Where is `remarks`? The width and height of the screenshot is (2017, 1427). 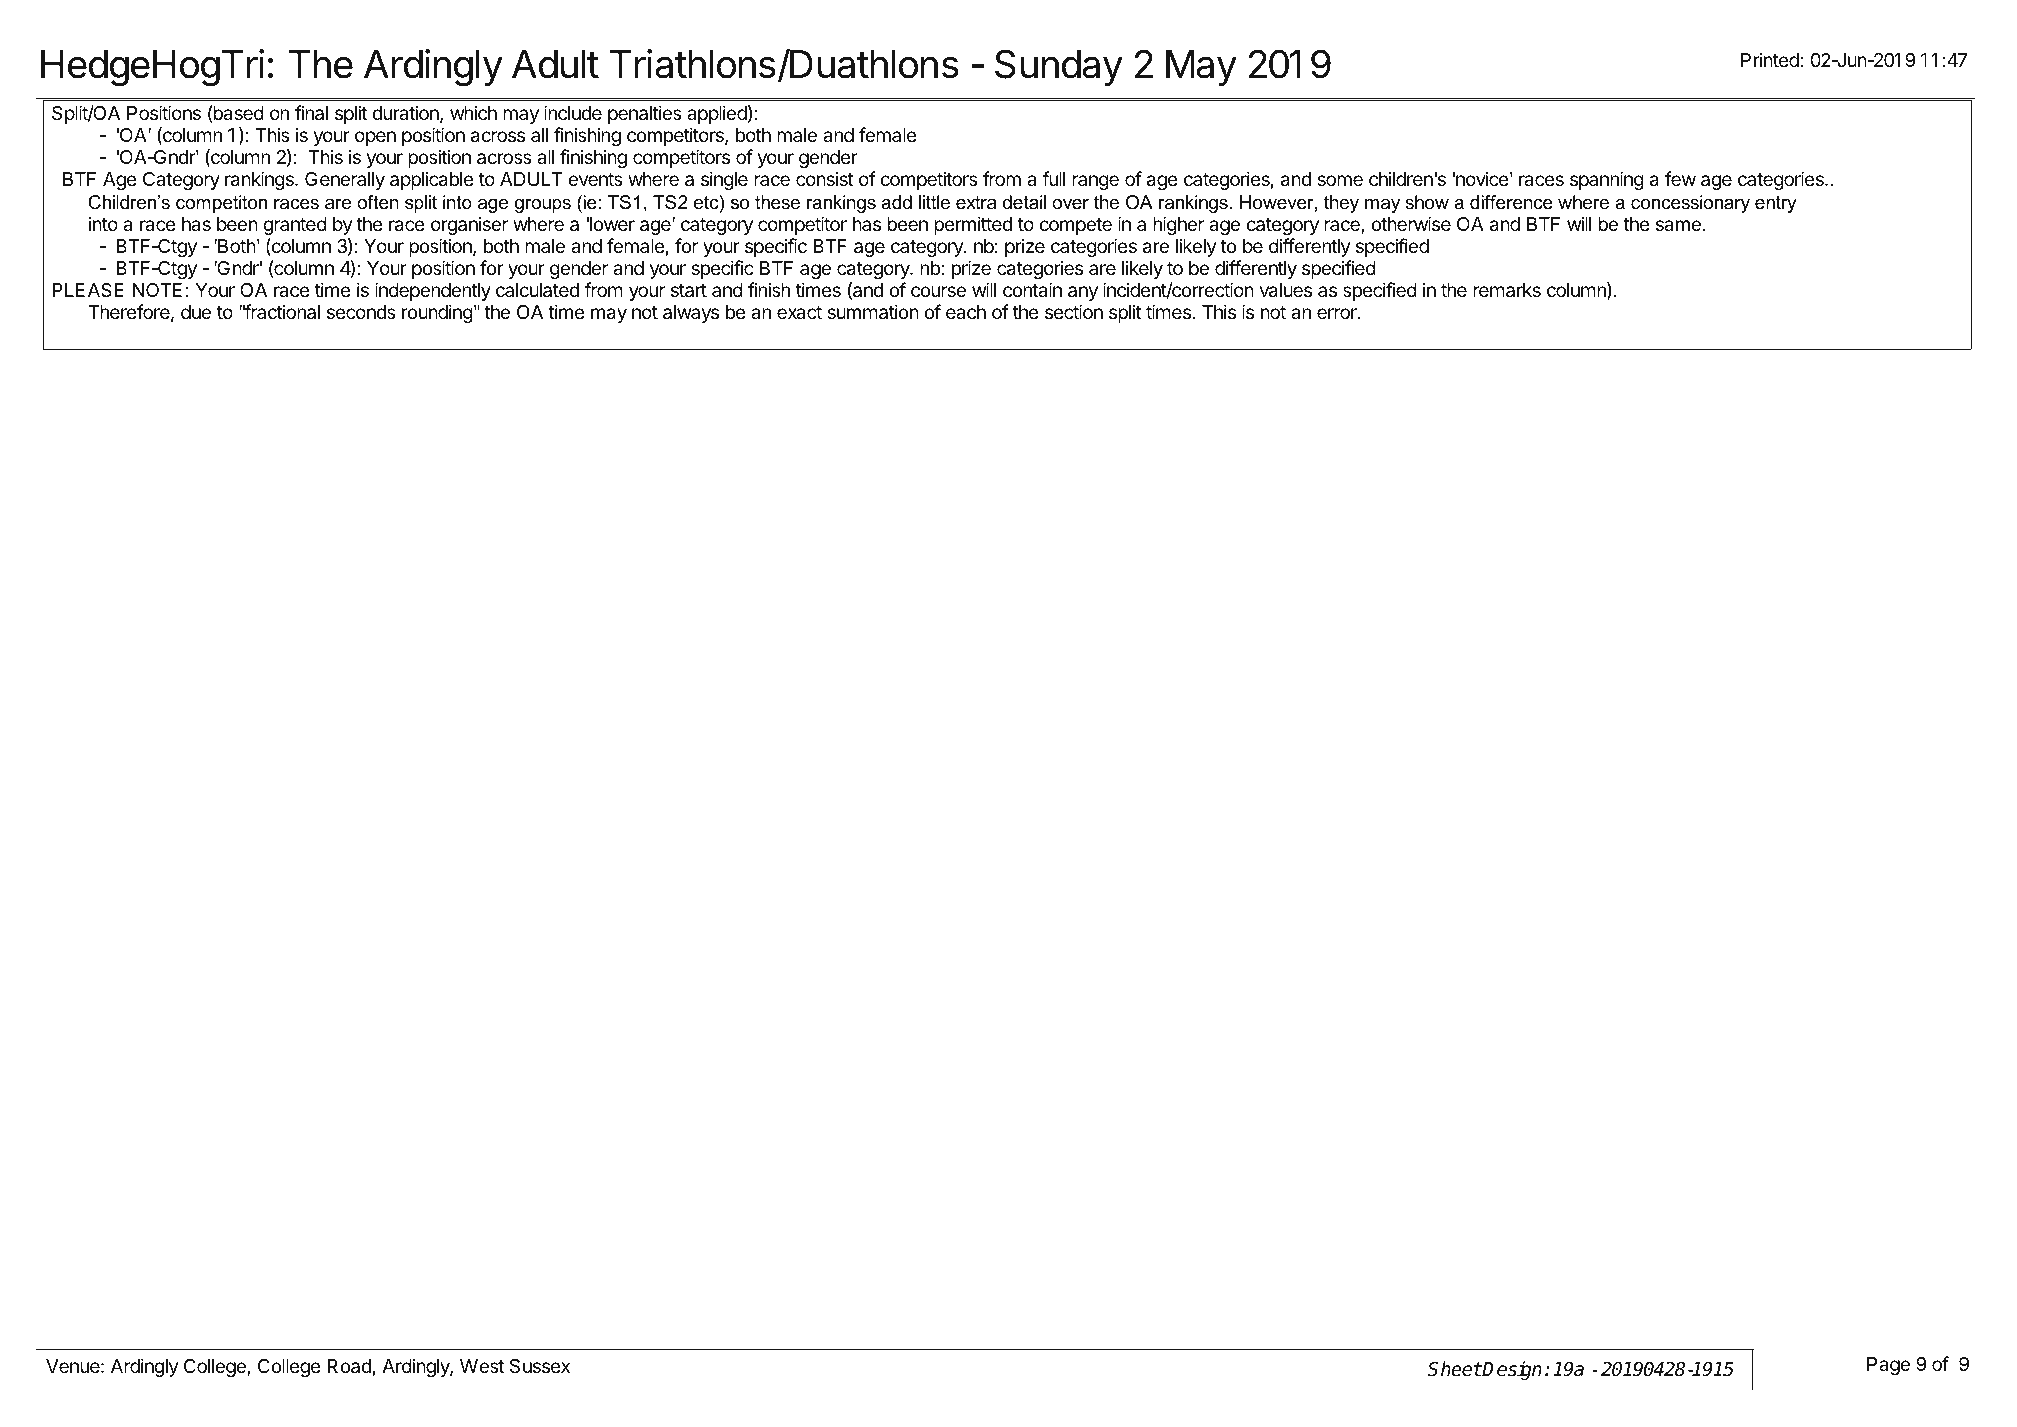
remarks is located at coordinates (1507, 290).
